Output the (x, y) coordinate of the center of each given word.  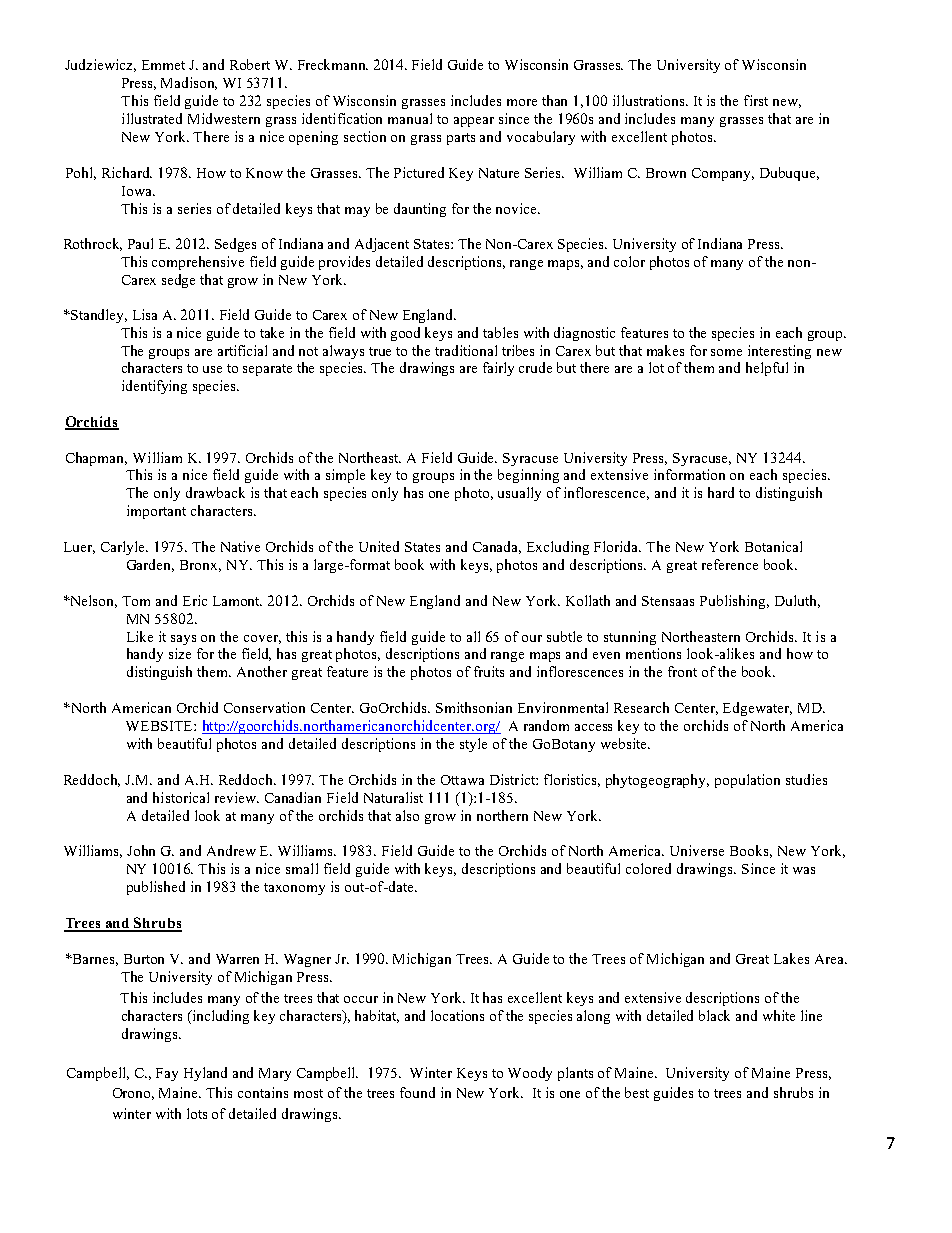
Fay (167, 1074)
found (417, 1092)
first (756, 100)
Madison (189, 83)
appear (474, 122)
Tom (136, 601)
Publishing (734, 602)
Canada (497, 547)
